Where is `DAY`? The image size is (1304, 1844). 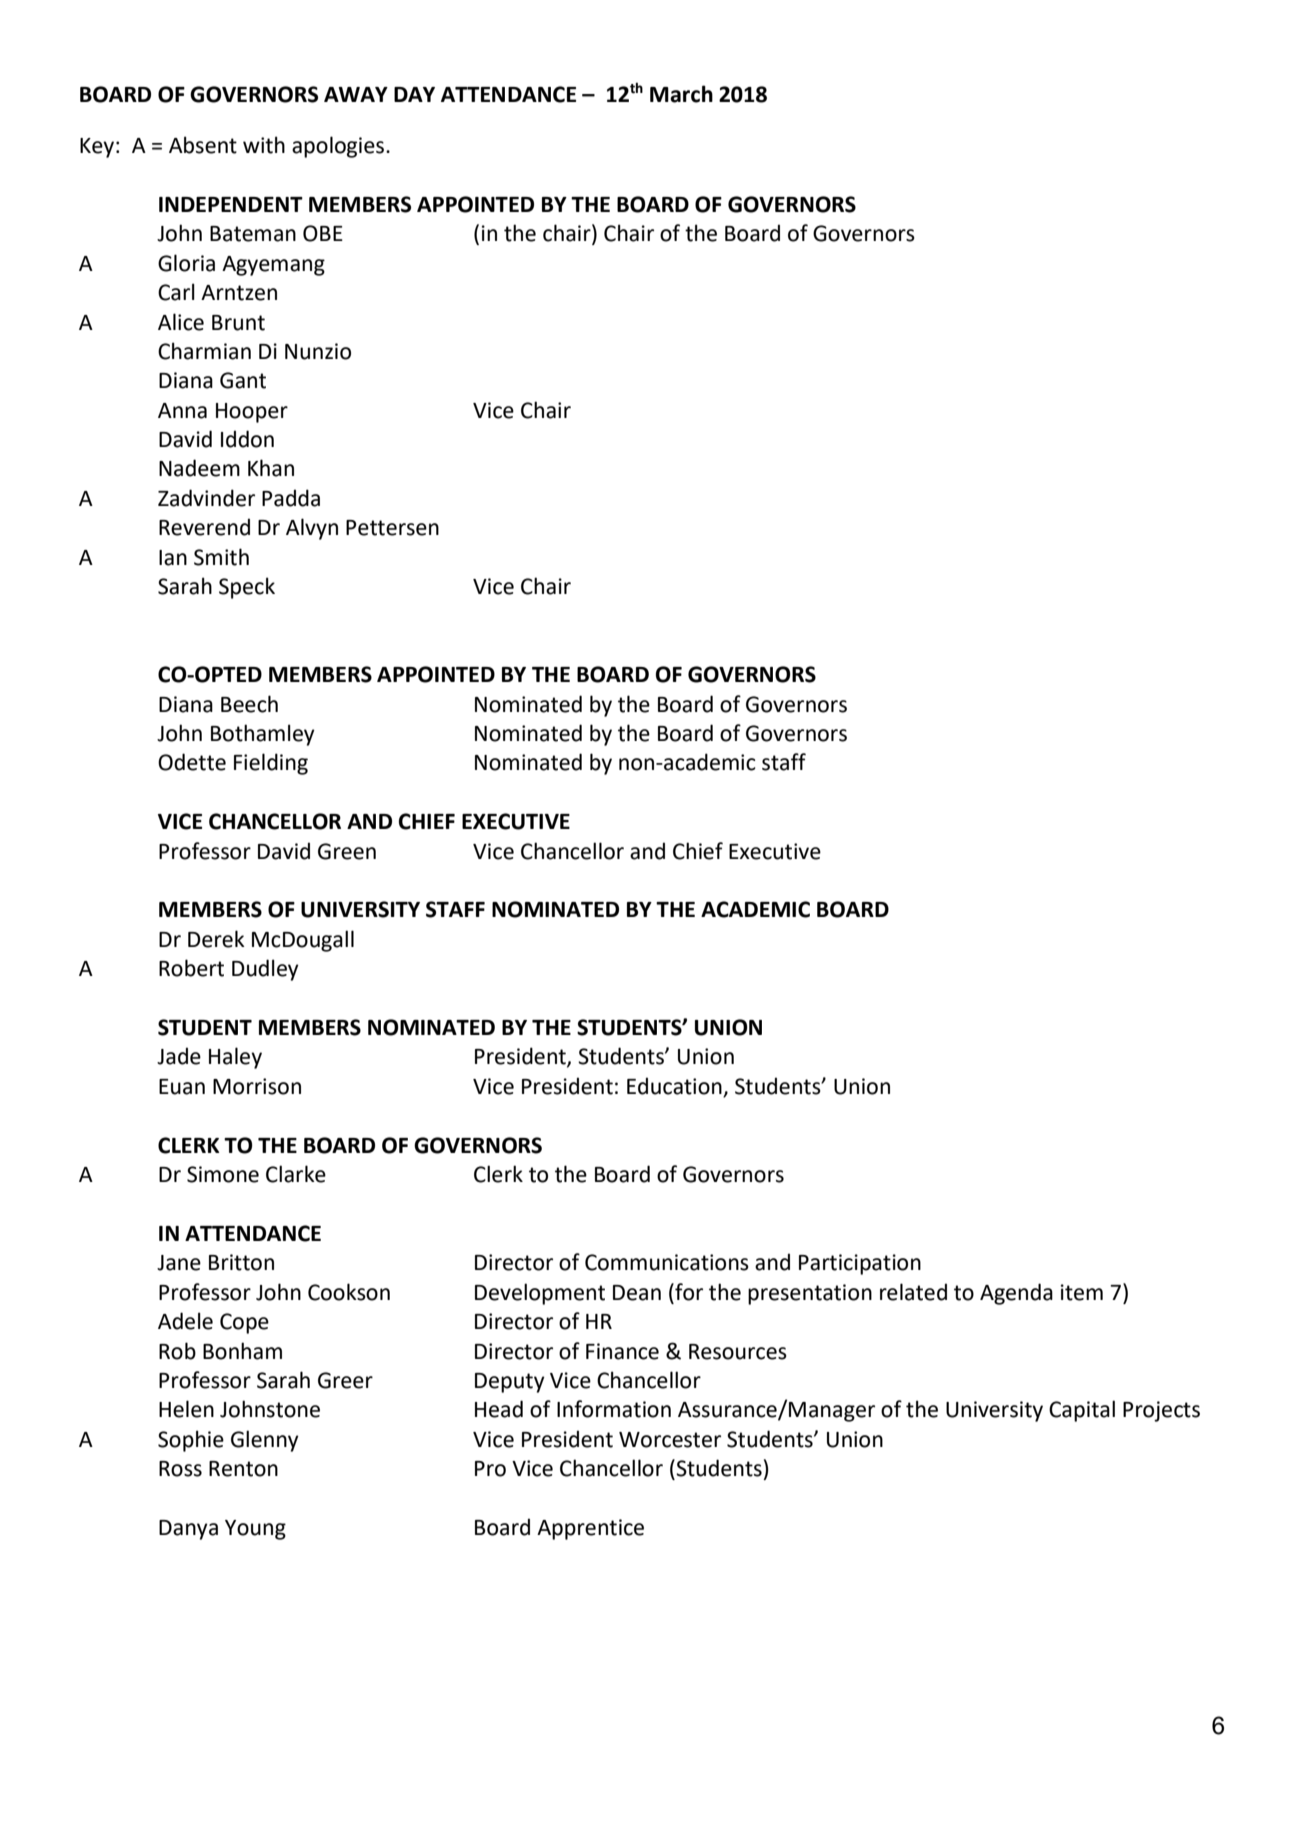
DAY is located at coordinates (414, 94).
